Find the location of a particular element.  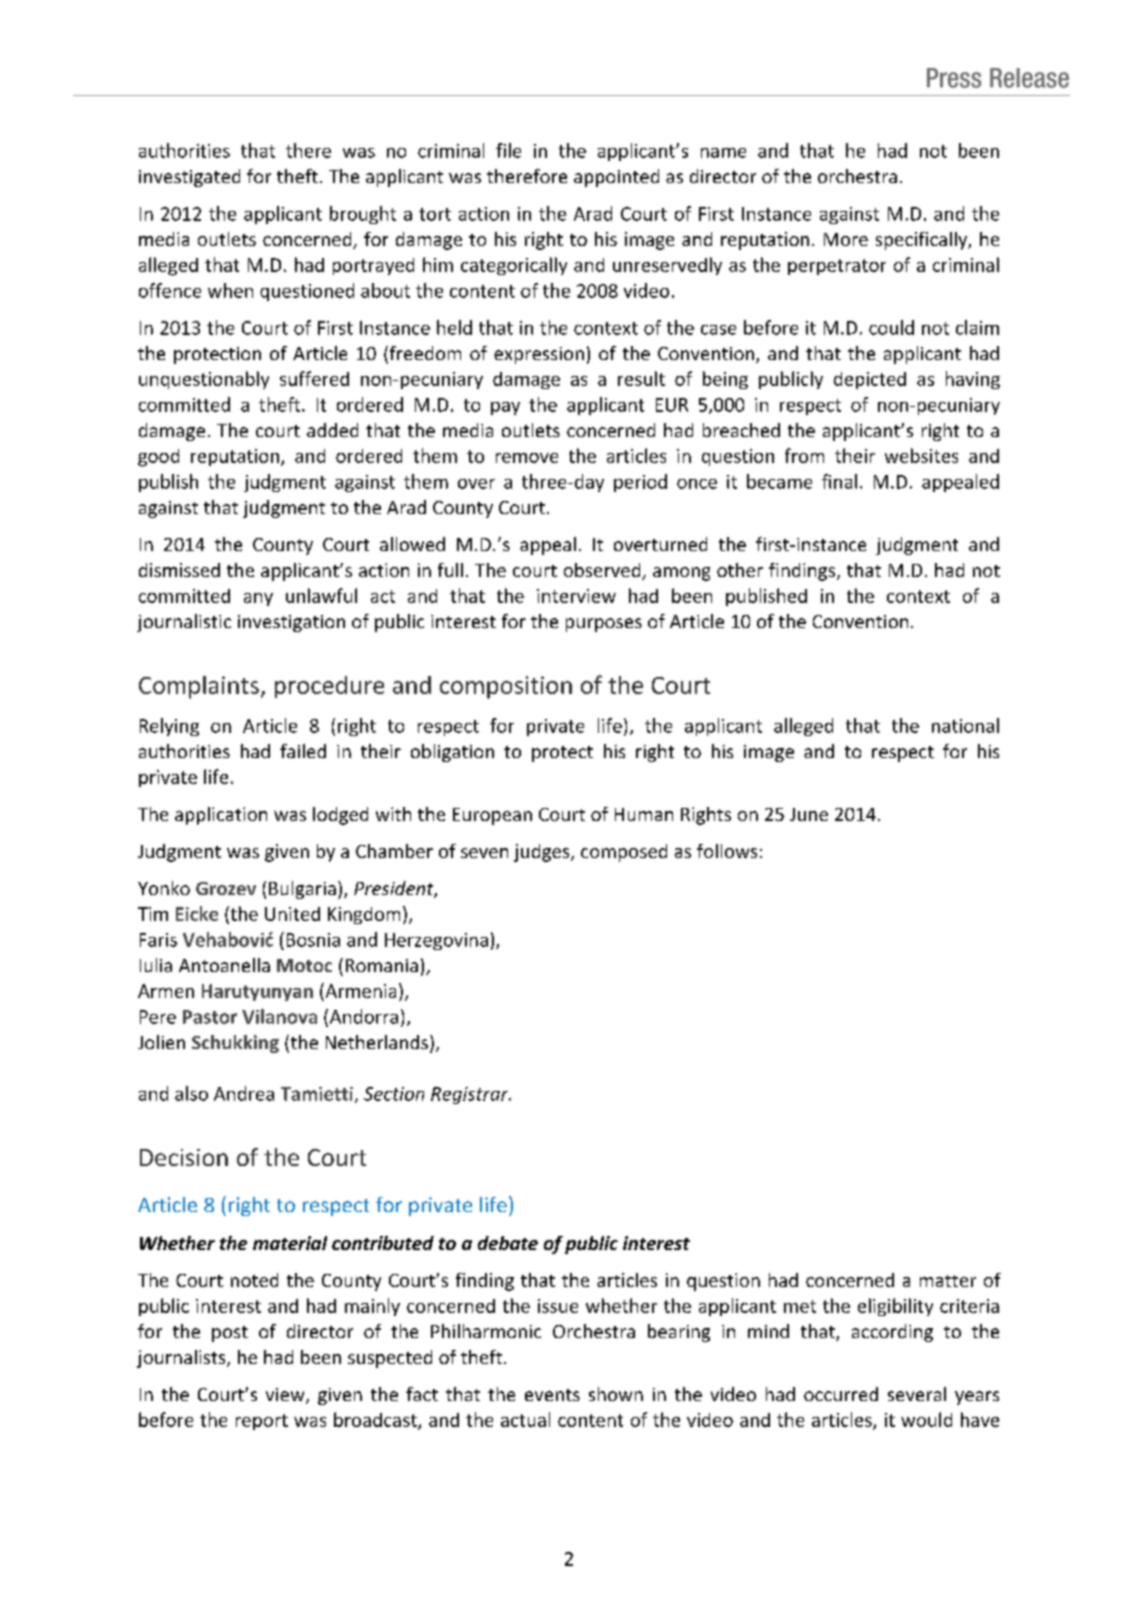

appointed is located at coordinates (616, 178).
